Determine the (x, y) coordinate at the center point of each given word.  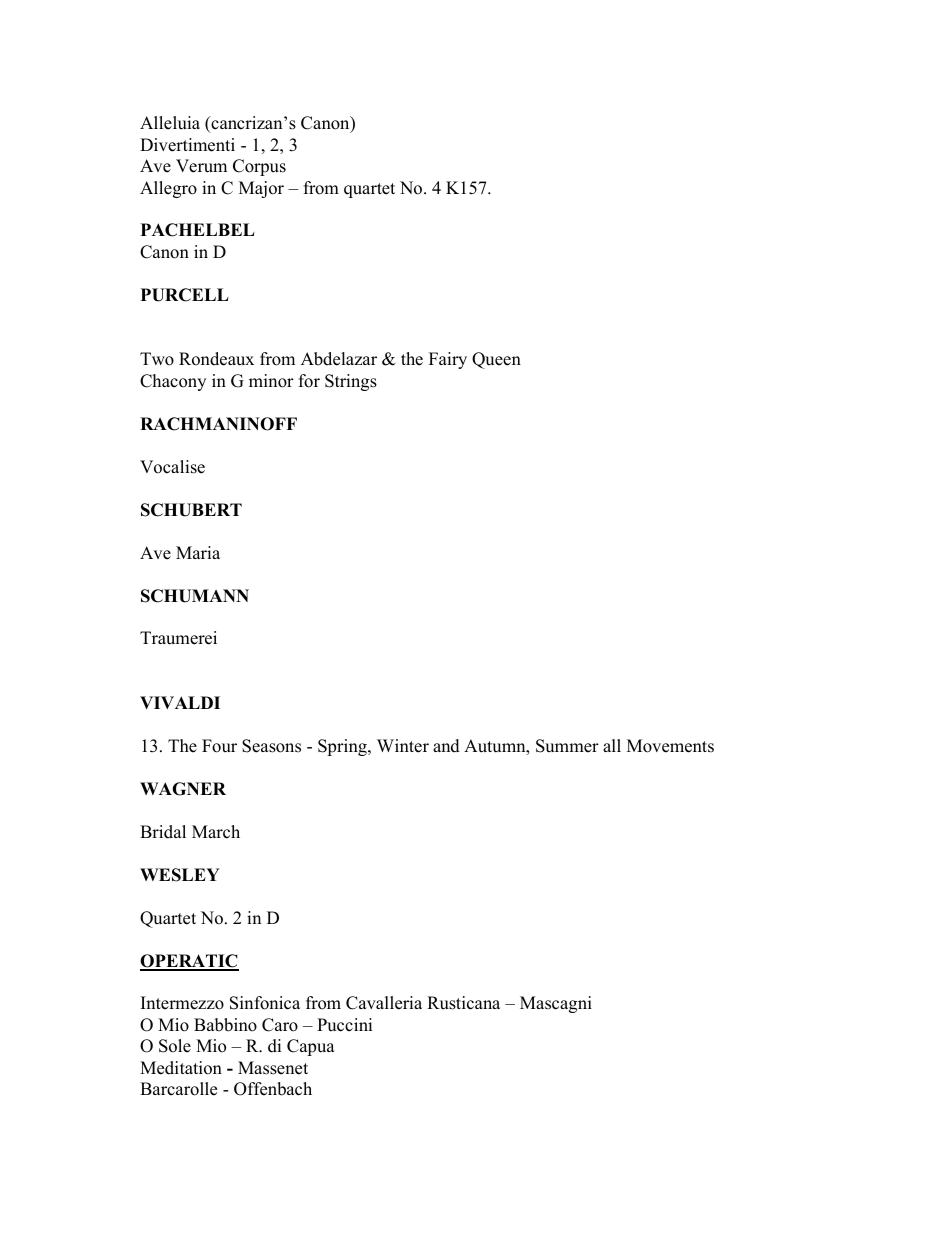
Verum (201, 166)
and (446, 746)
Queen (496, 360)
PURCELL (185, 295)
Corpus (259, 167)
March (216, 832)
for (309, 381)
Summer (567, 746)
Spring (343, 747)
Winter (403, 746)
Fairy (448, 360)
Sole (175, 1046)
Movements (670, 746)
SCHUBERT (191, 510)
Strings (351, 382)
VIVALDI (180, 702)
